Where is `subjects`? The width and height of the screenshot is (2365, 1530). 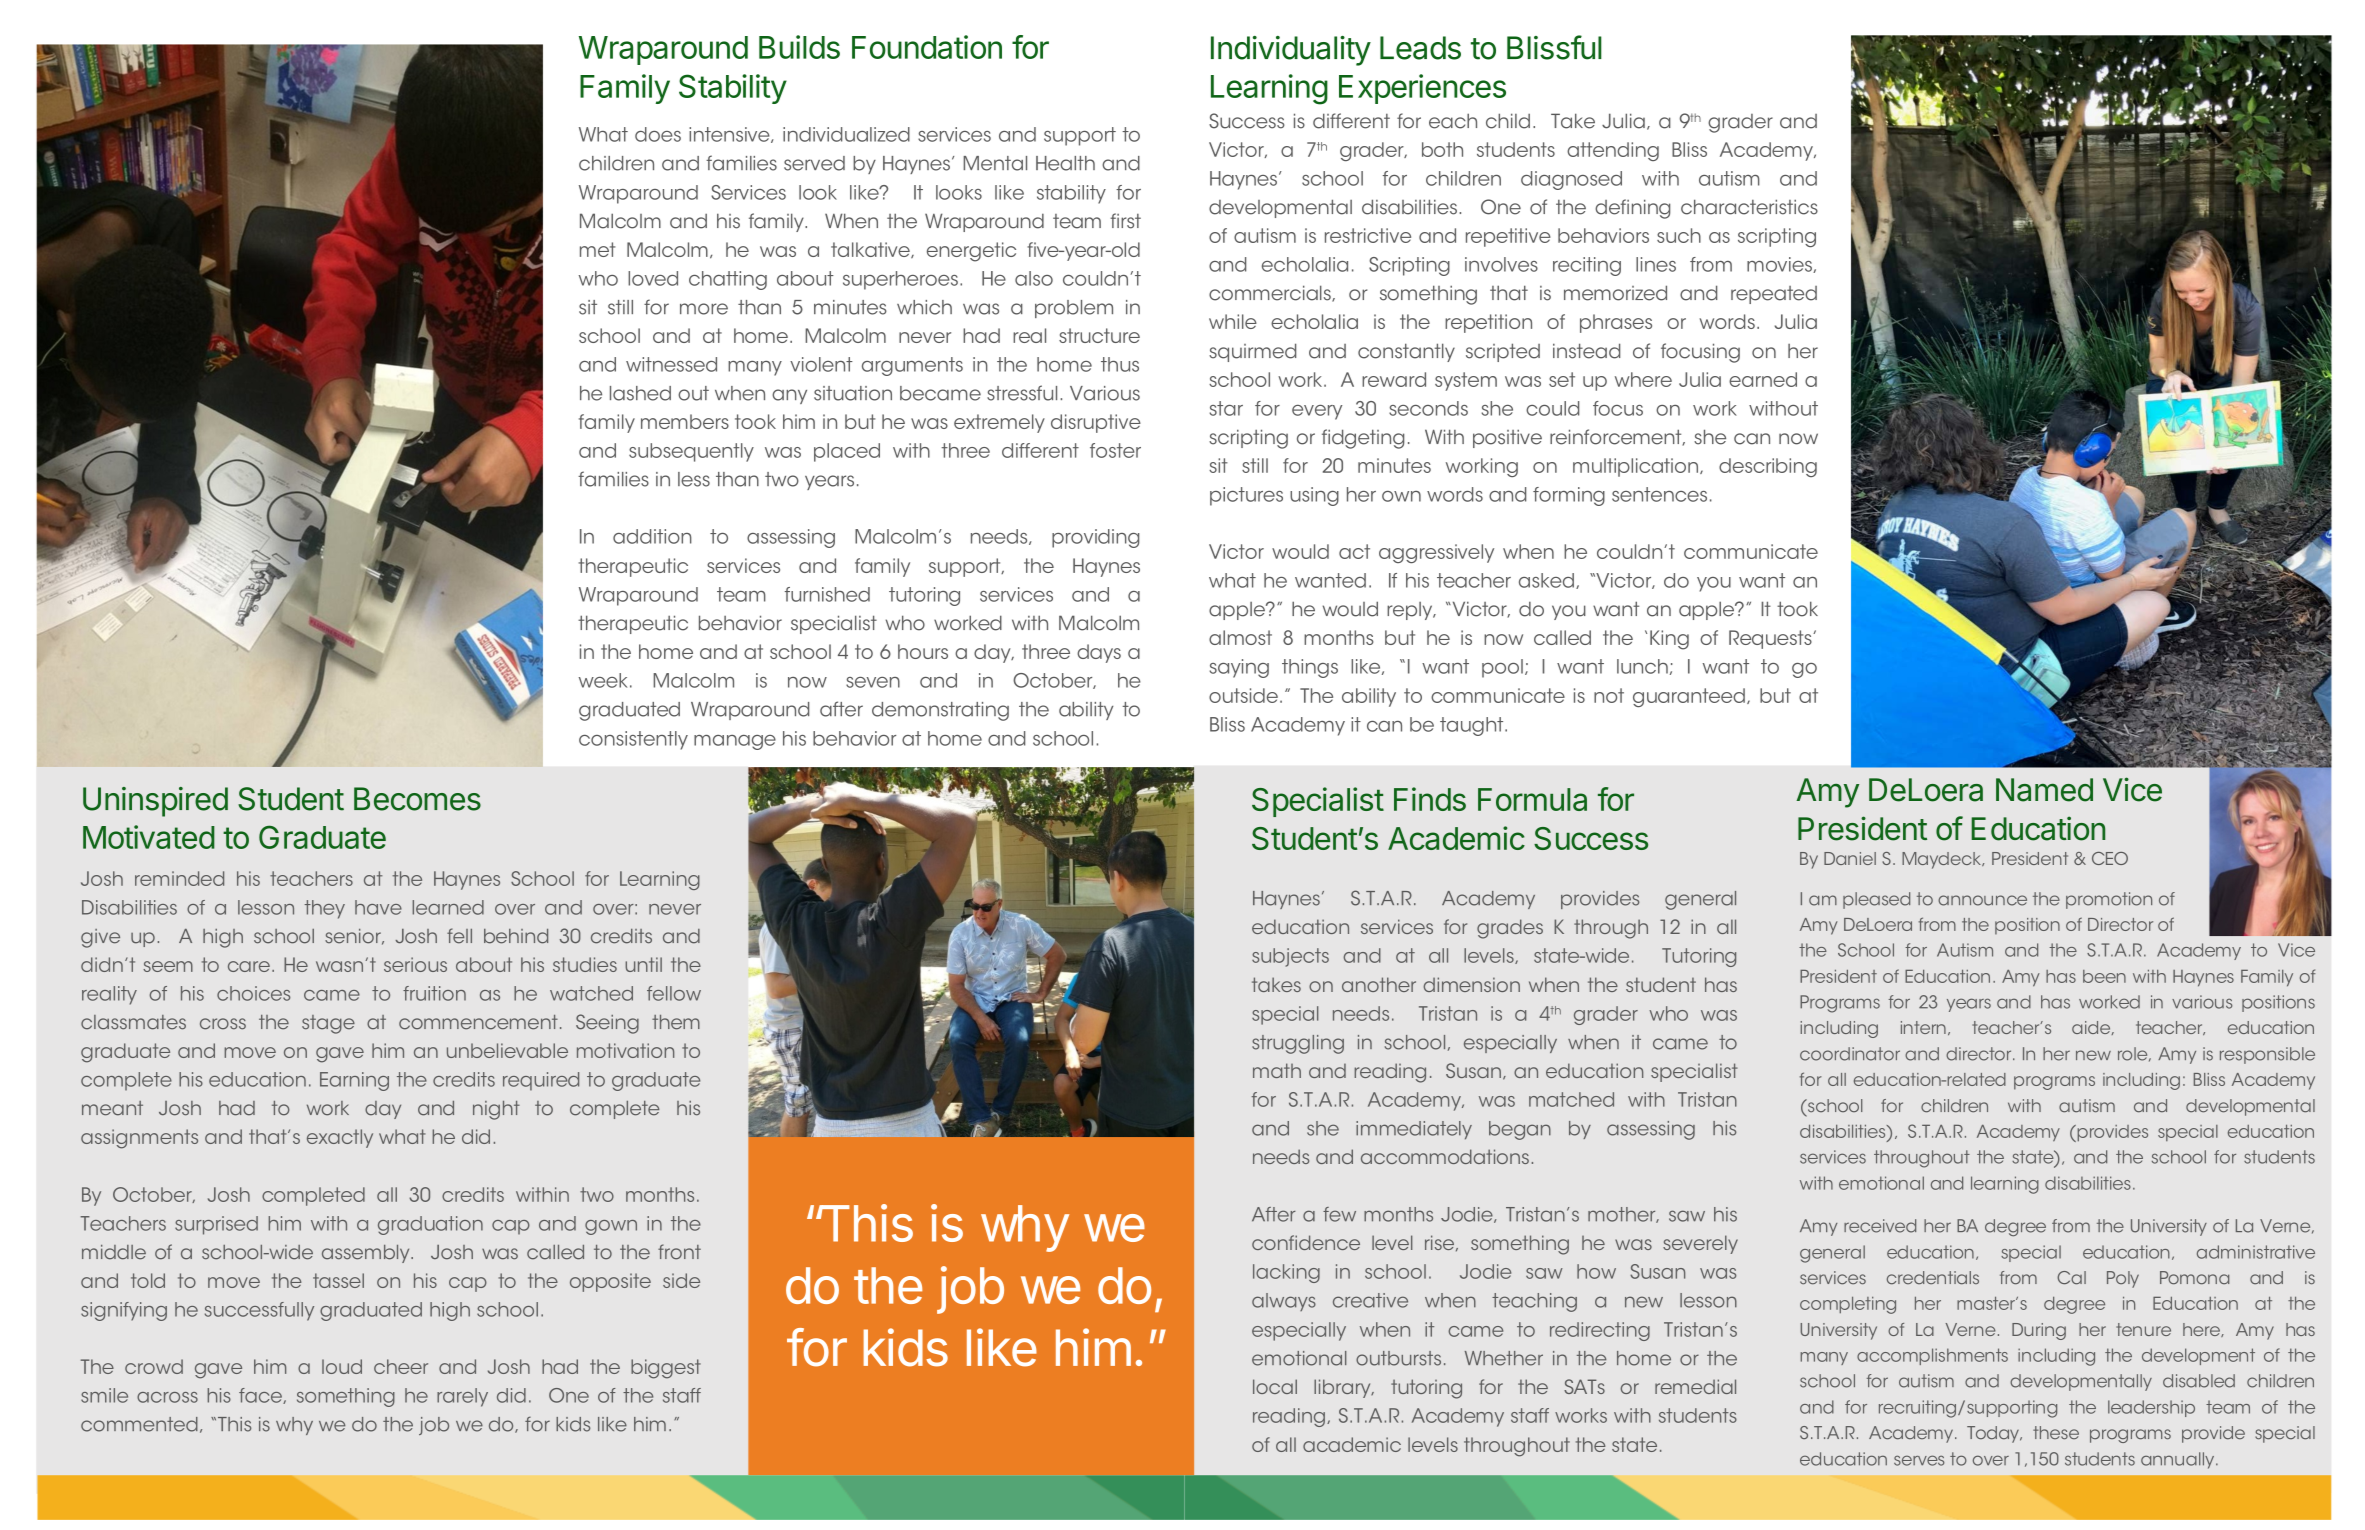 subjects is located at coordinates (1290, 957).
